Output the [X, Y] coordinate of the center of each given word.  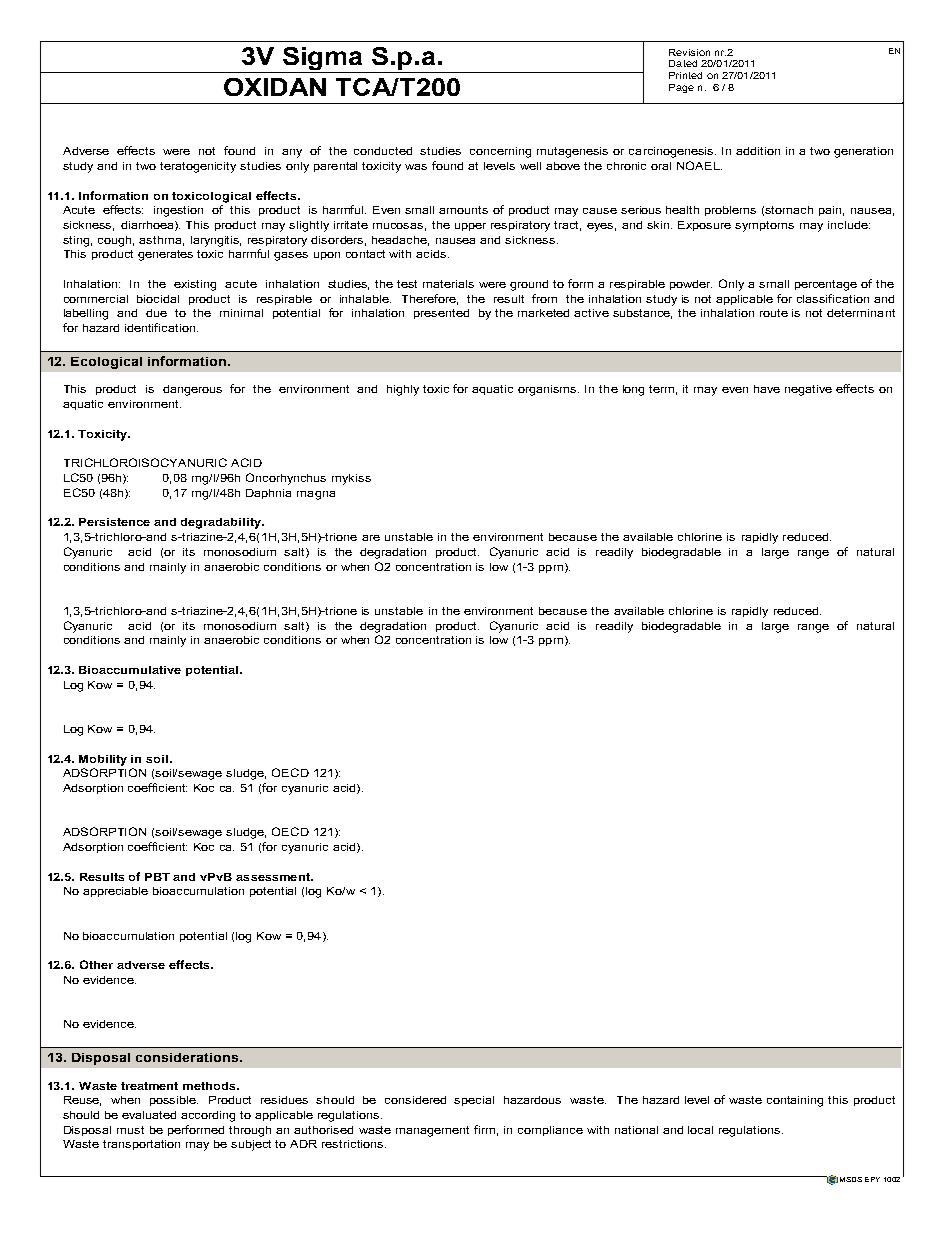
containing [795, 1101]
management [432, 1131]
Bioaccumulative [130, 670]
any [292, 153]
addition [758, 151]
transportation [141, 1145]
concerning [500, 152]
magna [316, 495]
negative [808, 390]
